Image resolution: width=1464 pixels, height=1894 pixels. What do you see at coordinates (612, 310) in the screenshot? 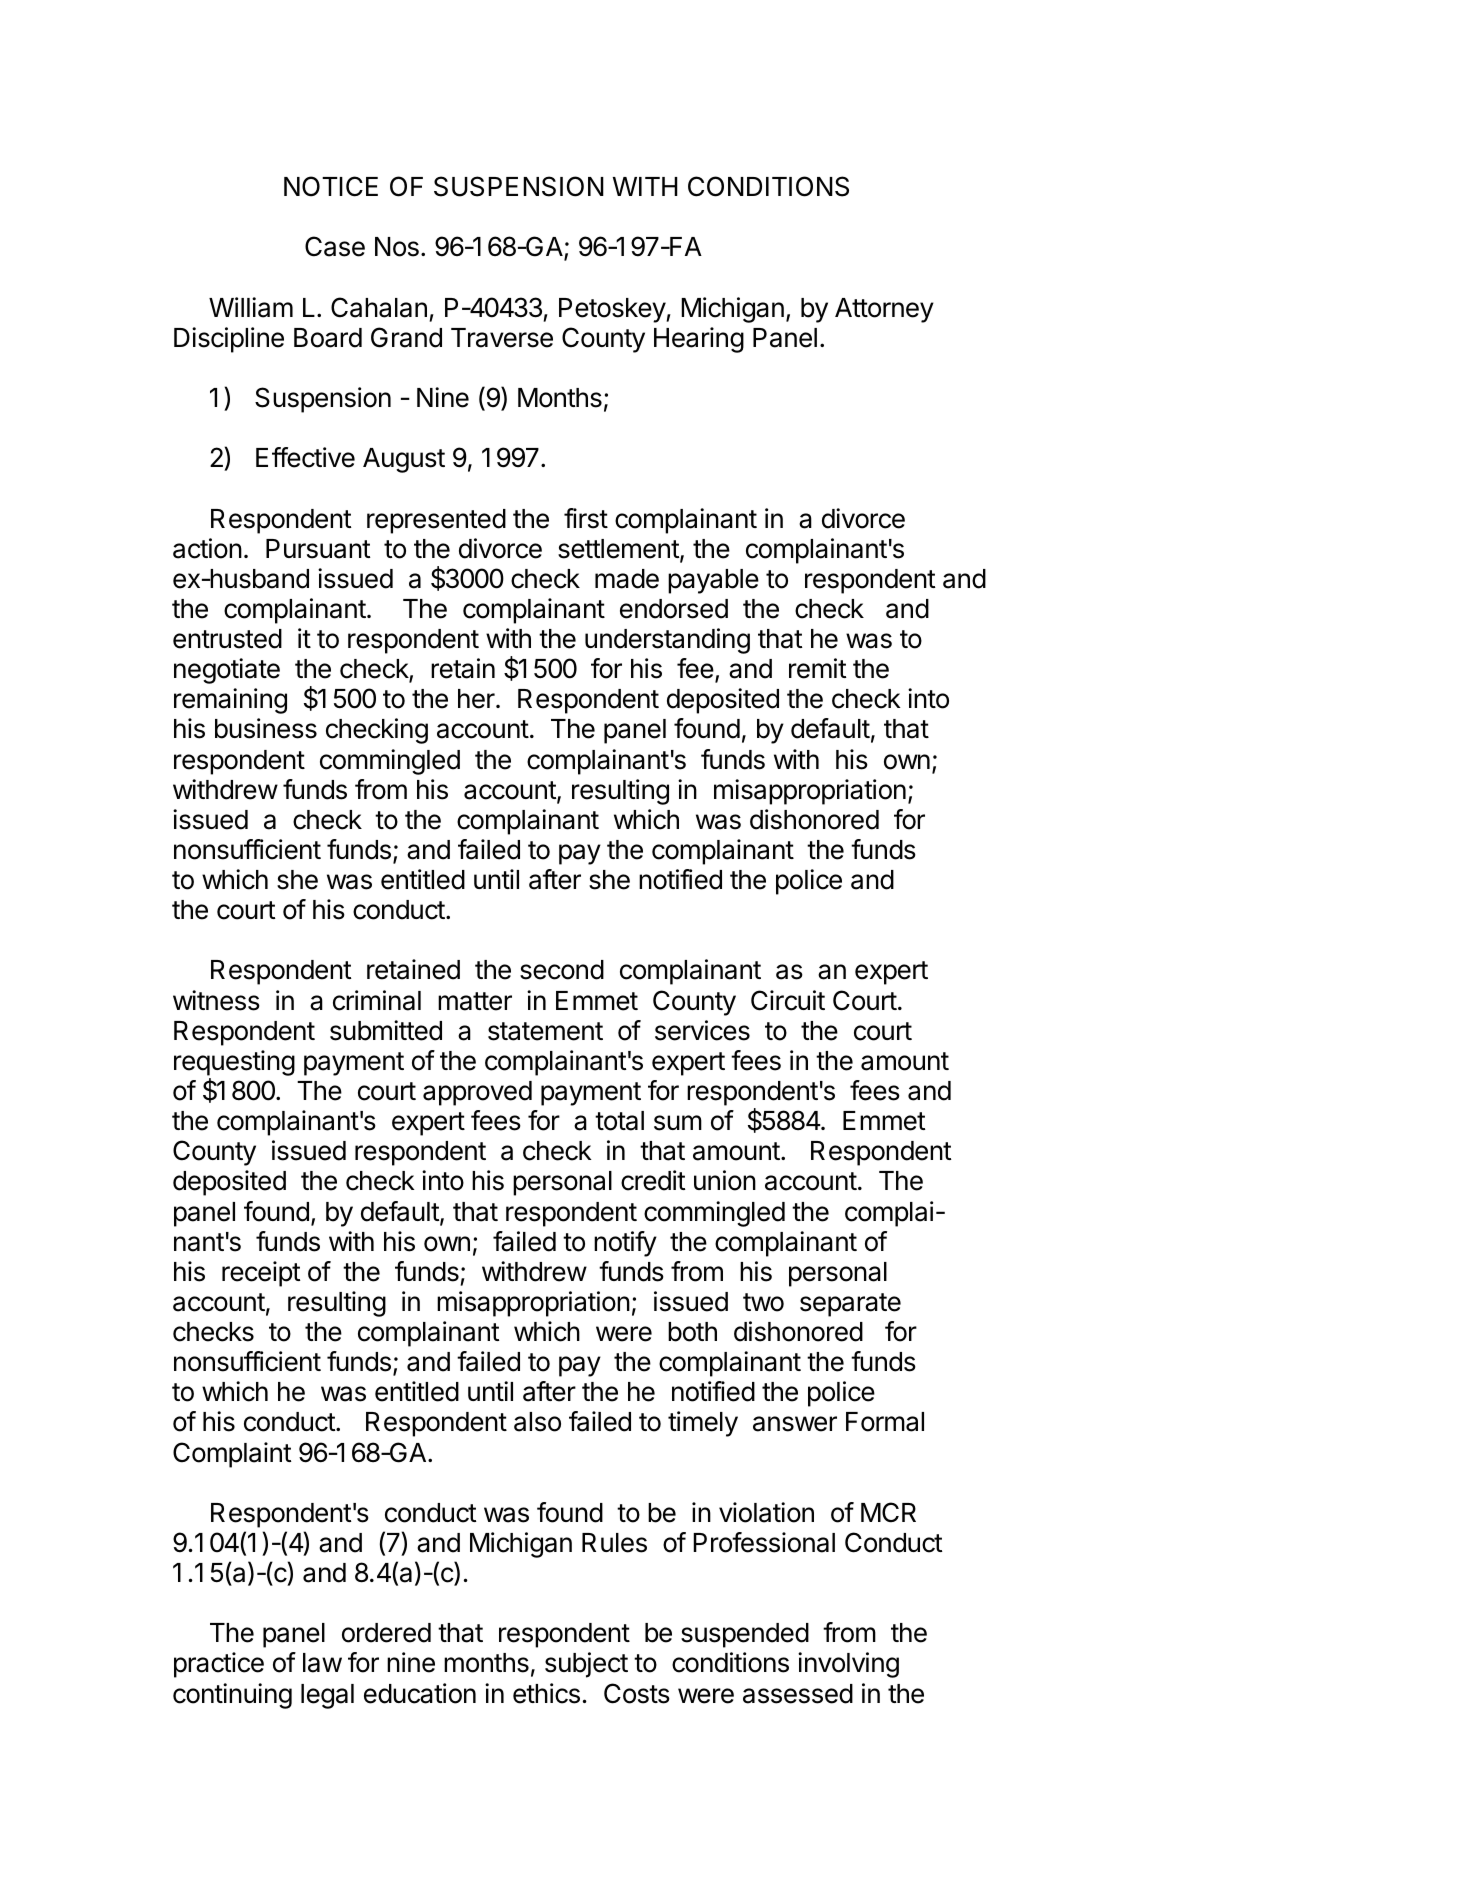
I see `Petoskey` at bounding box center [612, 310].
